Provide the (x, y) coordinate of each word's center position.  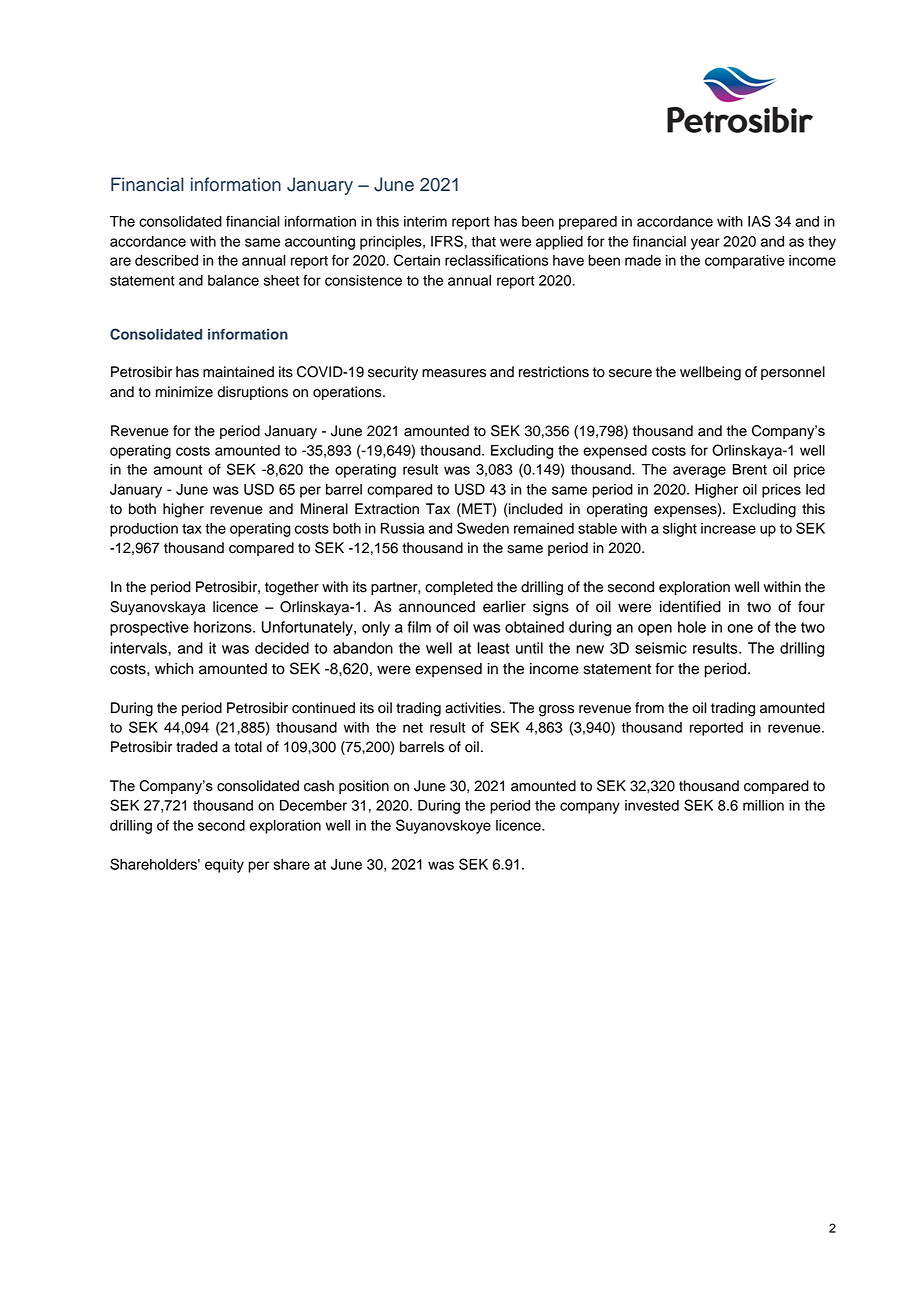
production (144, 530)
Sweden (483, 528)
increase (728, 528)
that (483, 241)
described (166, 260)
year (705, 244)
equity (224, 866)
